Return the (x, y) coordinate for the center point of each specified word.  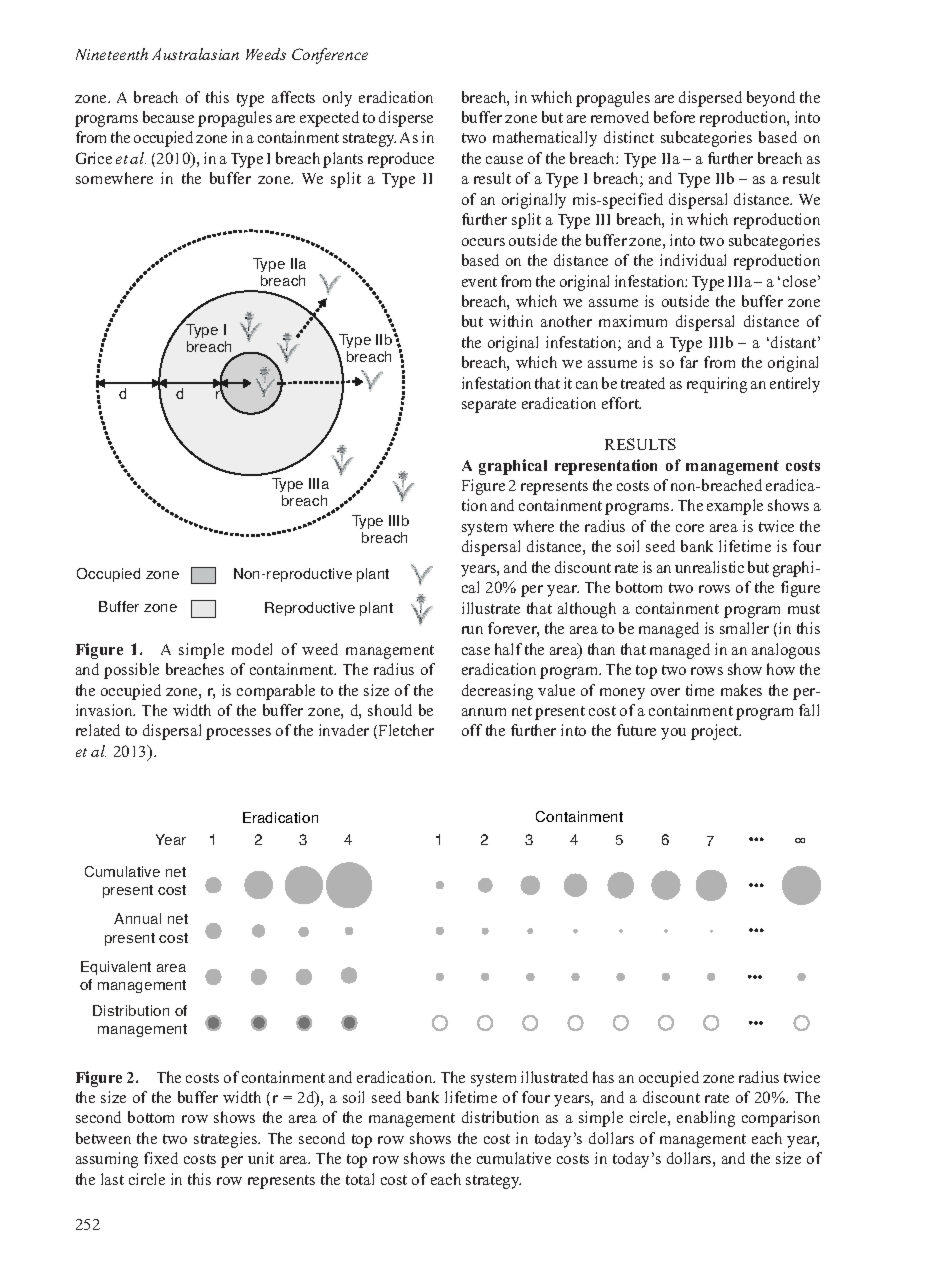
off (472, 730)
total (360, 1179)
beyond (771, 99)
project (716, 732)
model (252, 649)
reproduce (401, 160)
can (587, 385)
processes (238, 734)
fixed (161, 1158)
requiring (717, 385)
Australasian (195, 54)
